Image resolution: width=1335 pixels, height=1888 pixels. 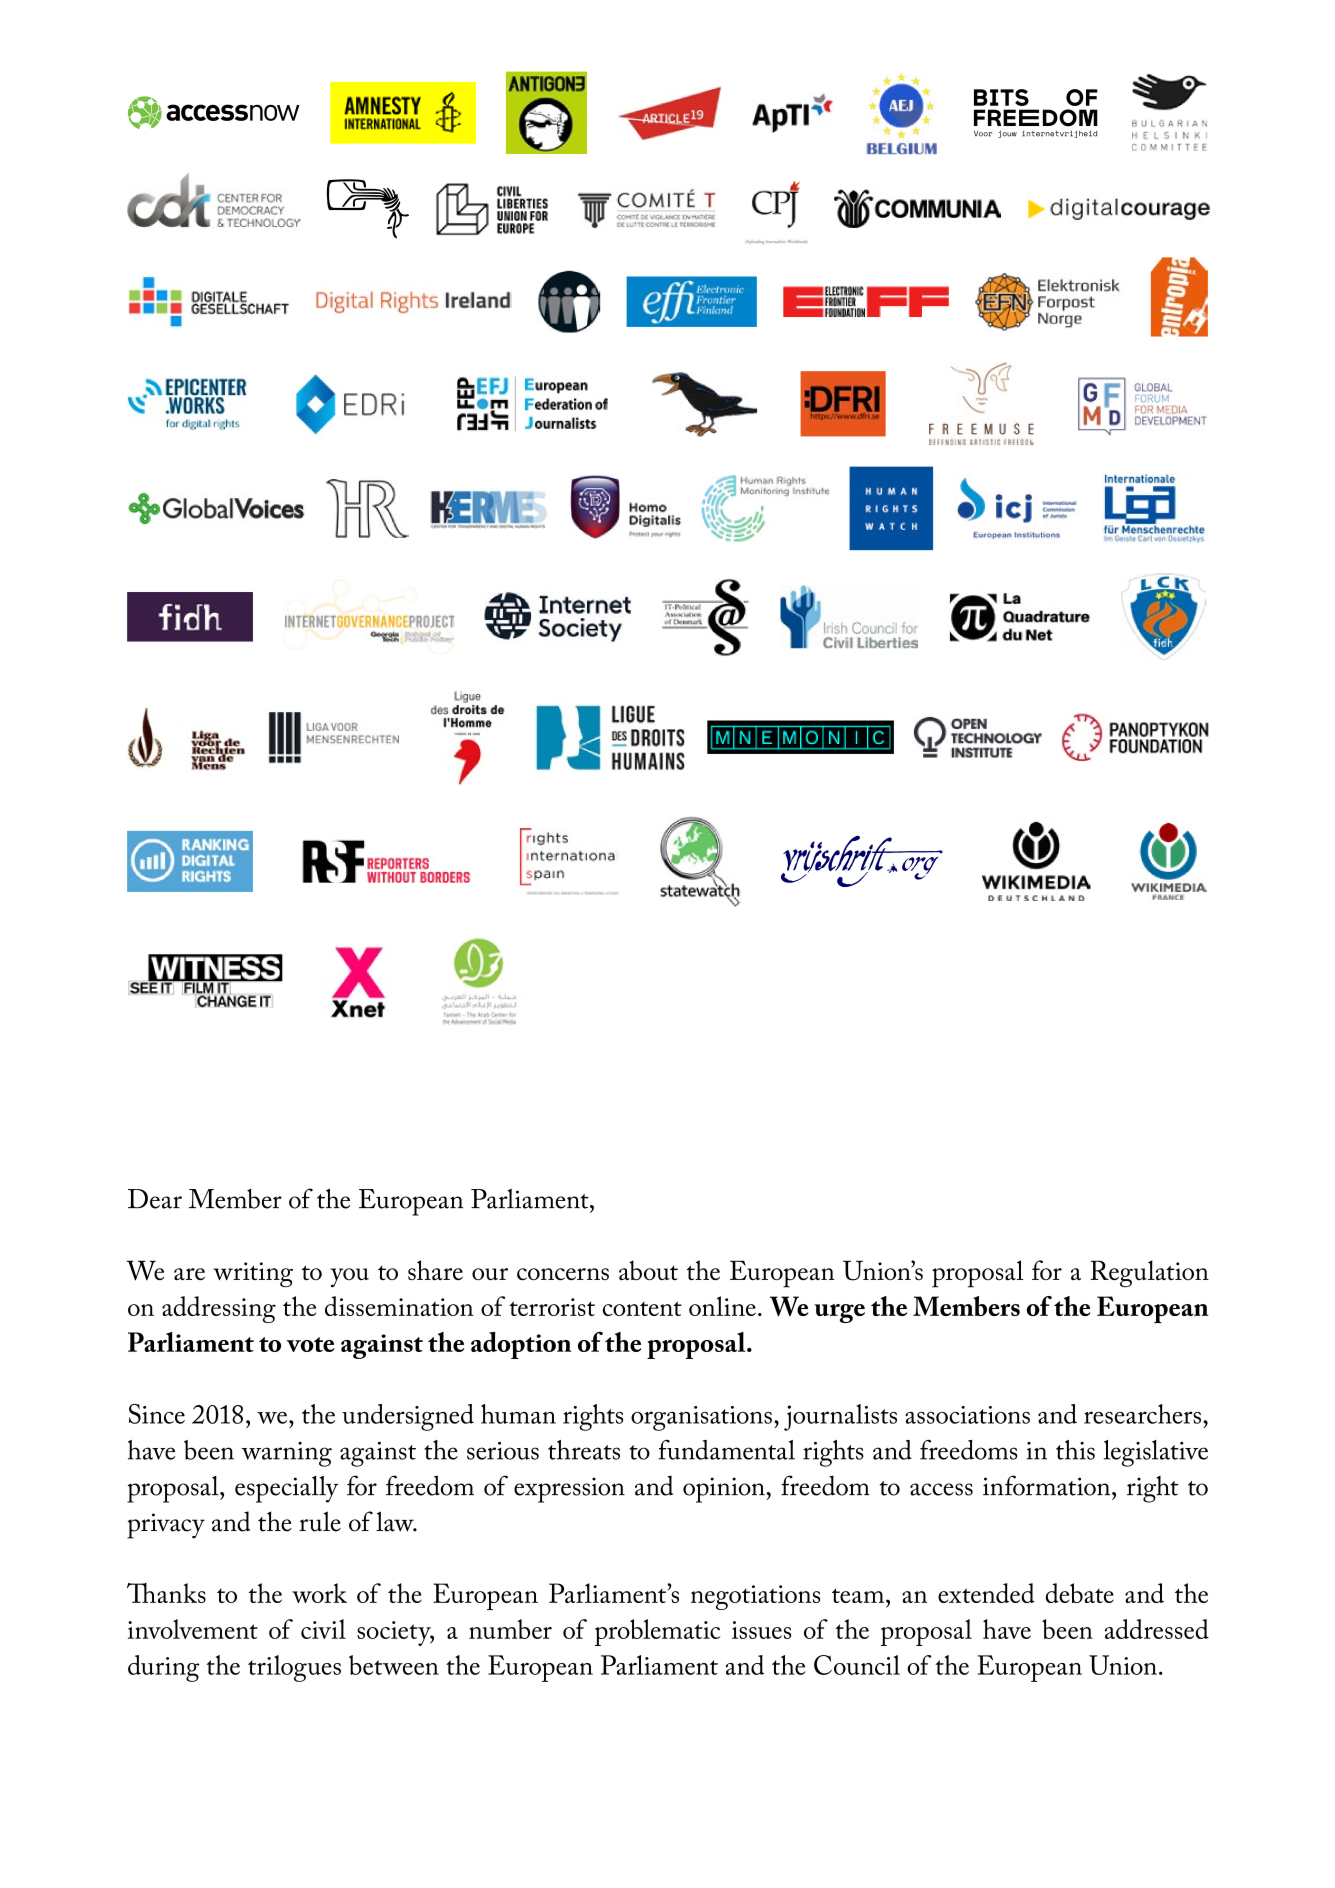 I want to click on about, so click(x=648, y=1270).
